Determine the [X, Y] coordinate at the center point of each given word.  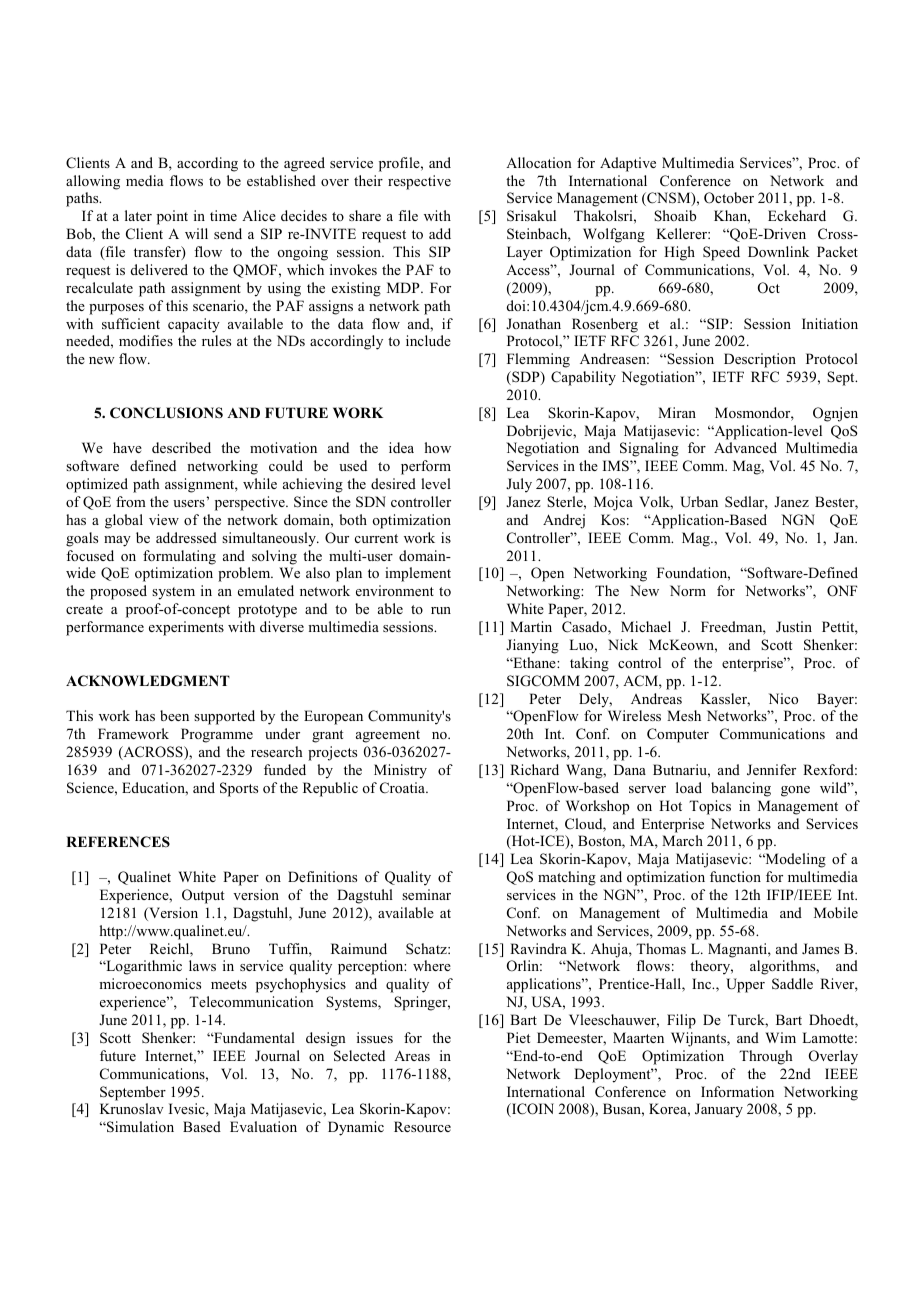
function [735, 876]
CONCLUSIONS [166, 413]
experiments [186, 628]
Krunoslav [132, 1108]
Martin [531, 626]
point [172, 217]
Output [203, 896]
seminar [426, 894]
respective [419, 182]
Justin [794, 627]
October [729, 198]
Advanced [745, 447]
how [438, 447]
